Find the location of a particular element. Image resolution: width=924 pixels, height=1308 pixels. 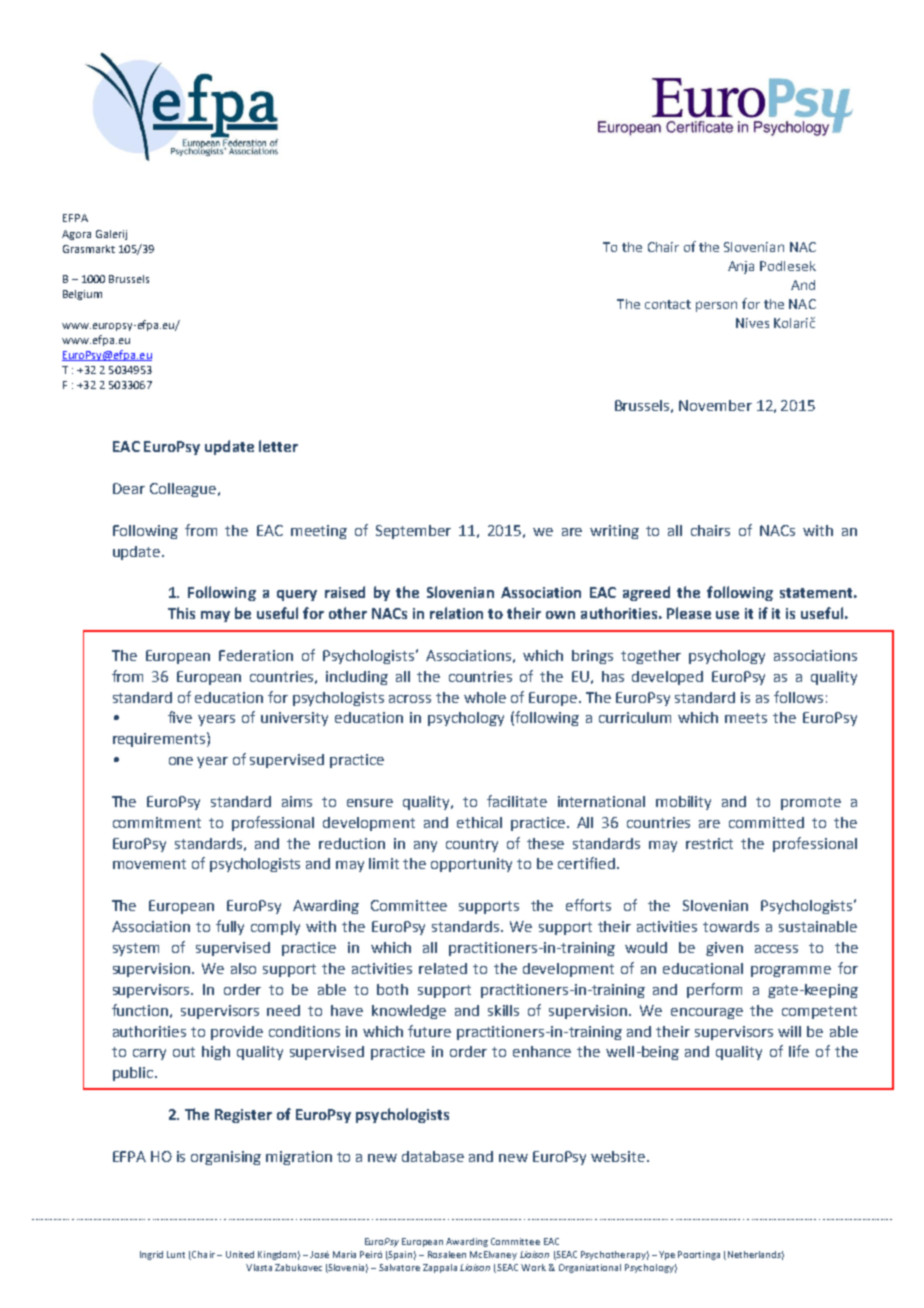

five is located at coordinates (180, 717).
